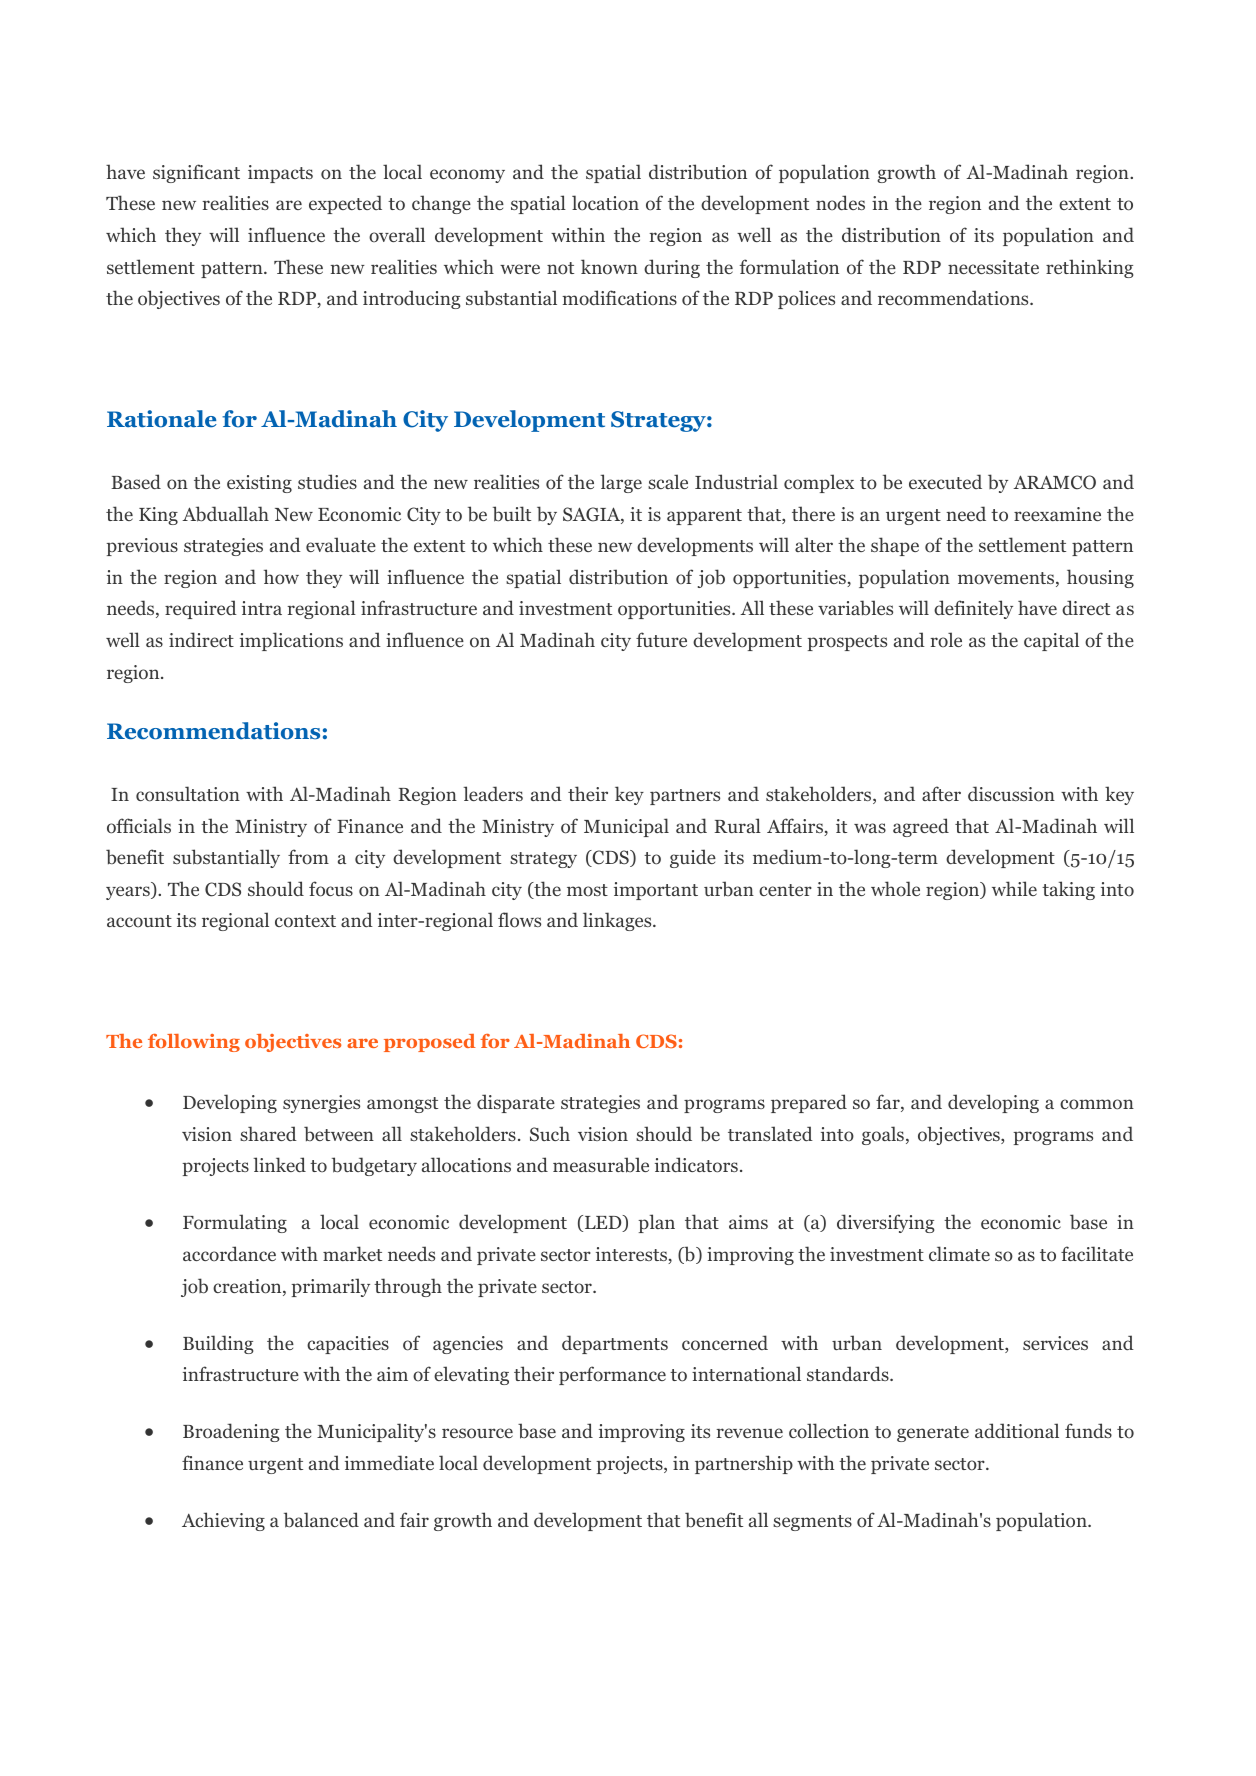 This document has height=1776, width=1256. Describe the element at coordinates (235, 1223) in the document. I see `Formulating` at that location.
